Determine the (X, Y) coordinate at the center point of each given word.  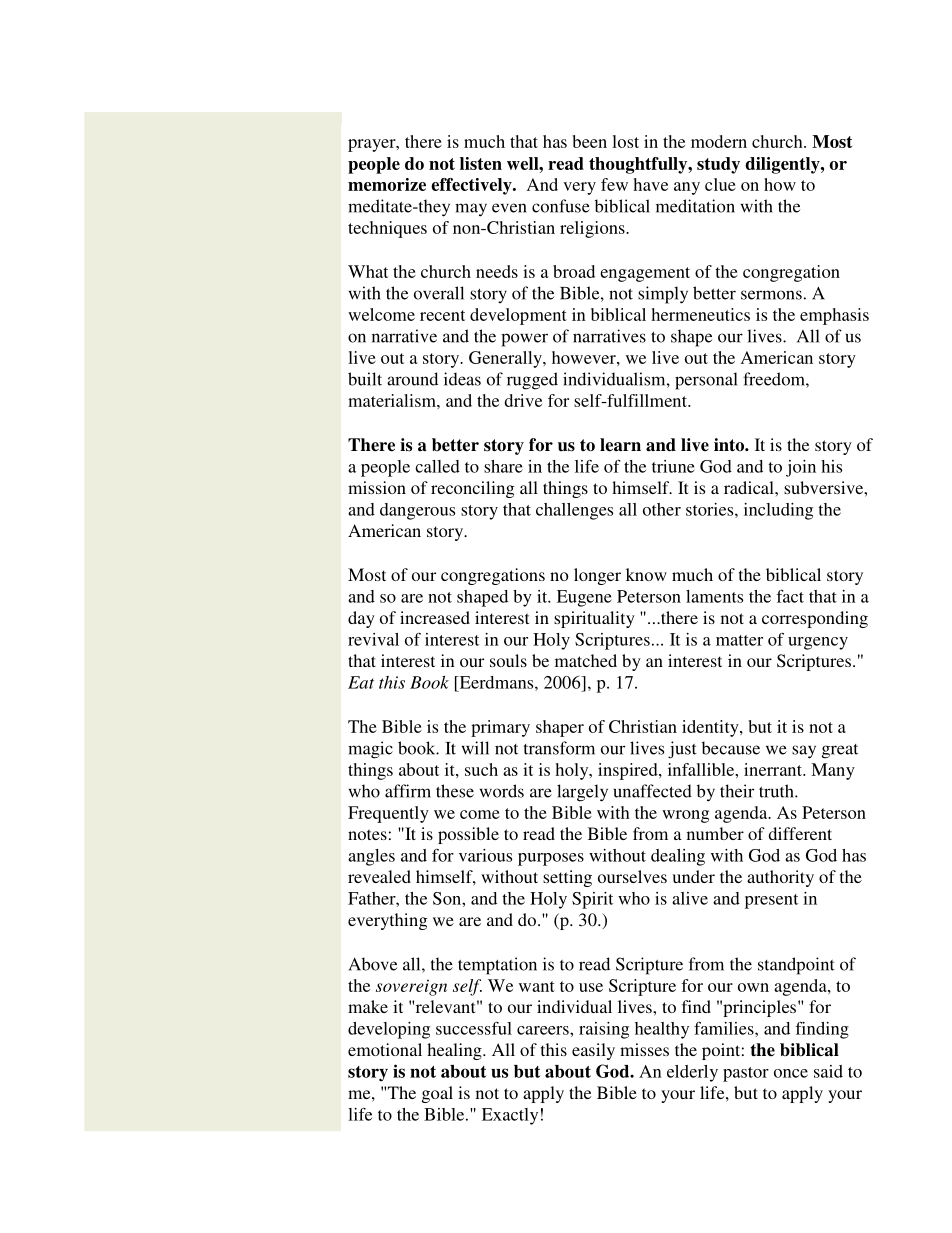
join (801, 468)
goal (437, 1094)
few (614, 184)
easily (593, 1051)
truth (777, 791)
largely (582, 793)
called (437, 466)
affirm (408, 791)
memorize (387, 184)
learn (620, 445)
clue (720, 184)
